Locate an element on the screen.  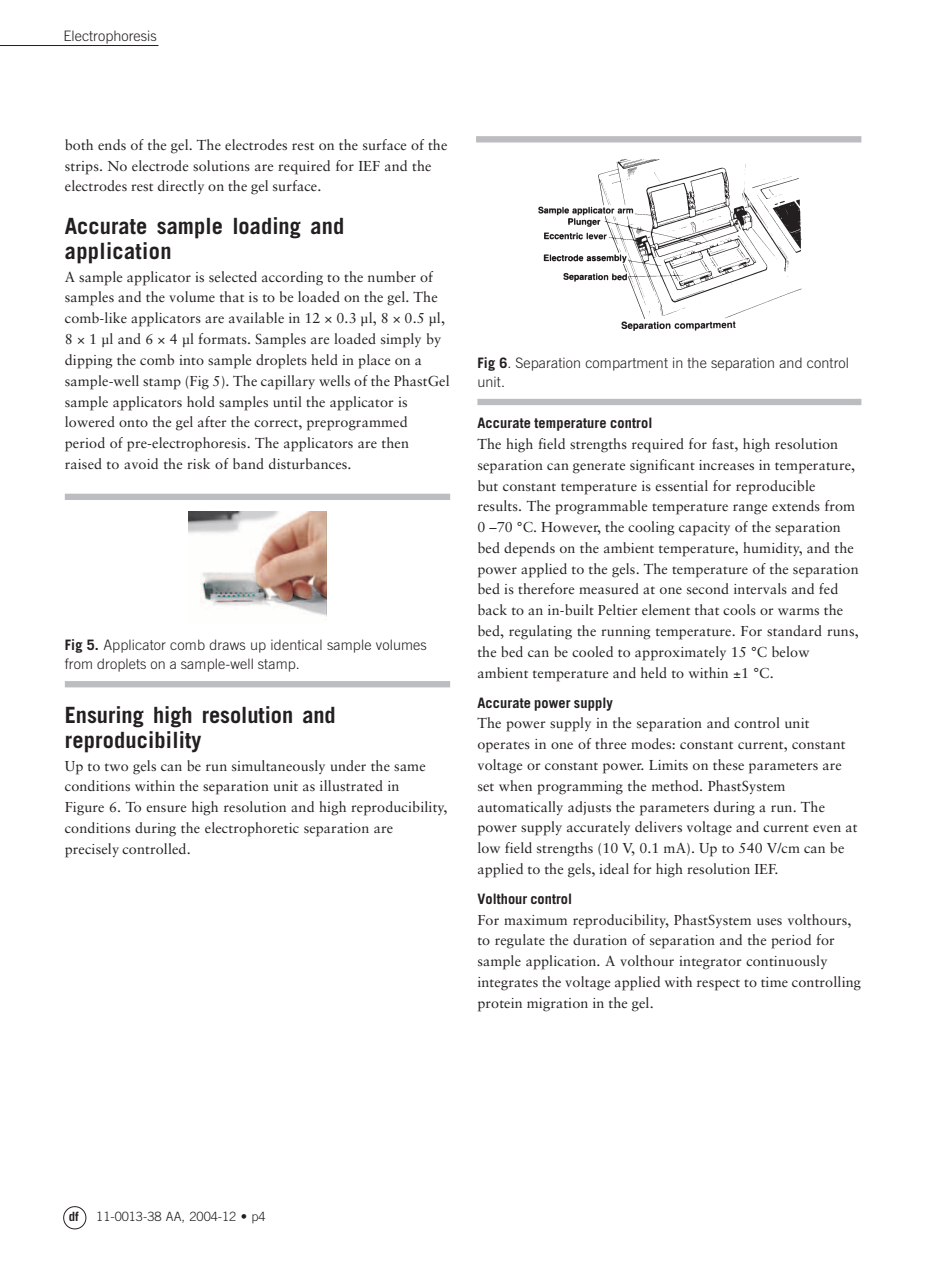
onto is located at coordinates (133, 423).
